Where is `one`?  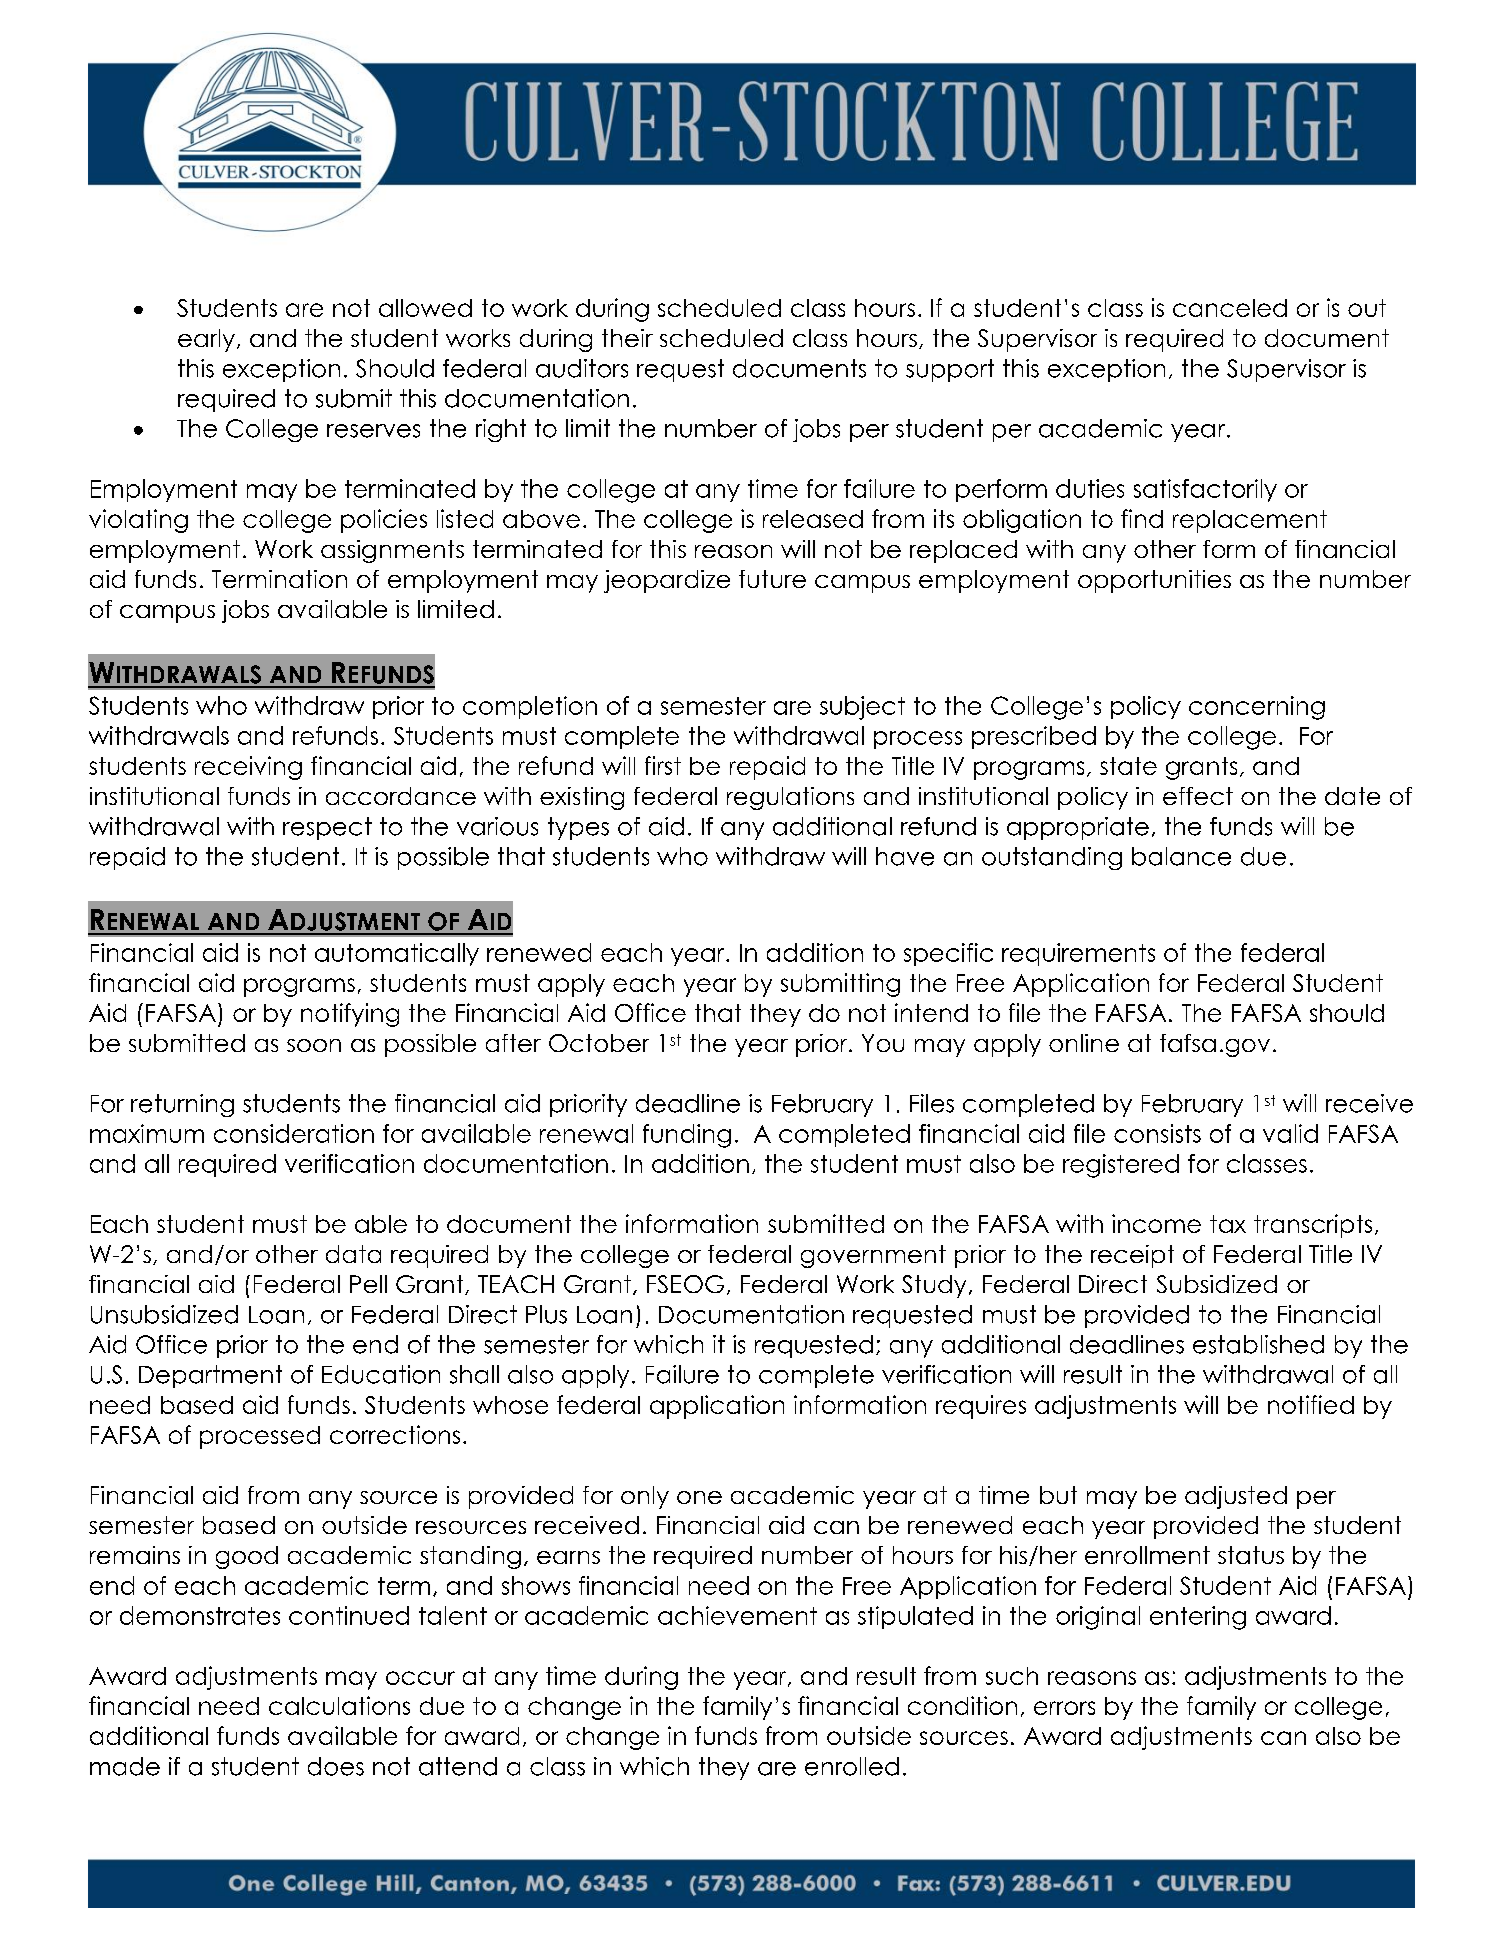
one is located at coordinates (699, 1497).
